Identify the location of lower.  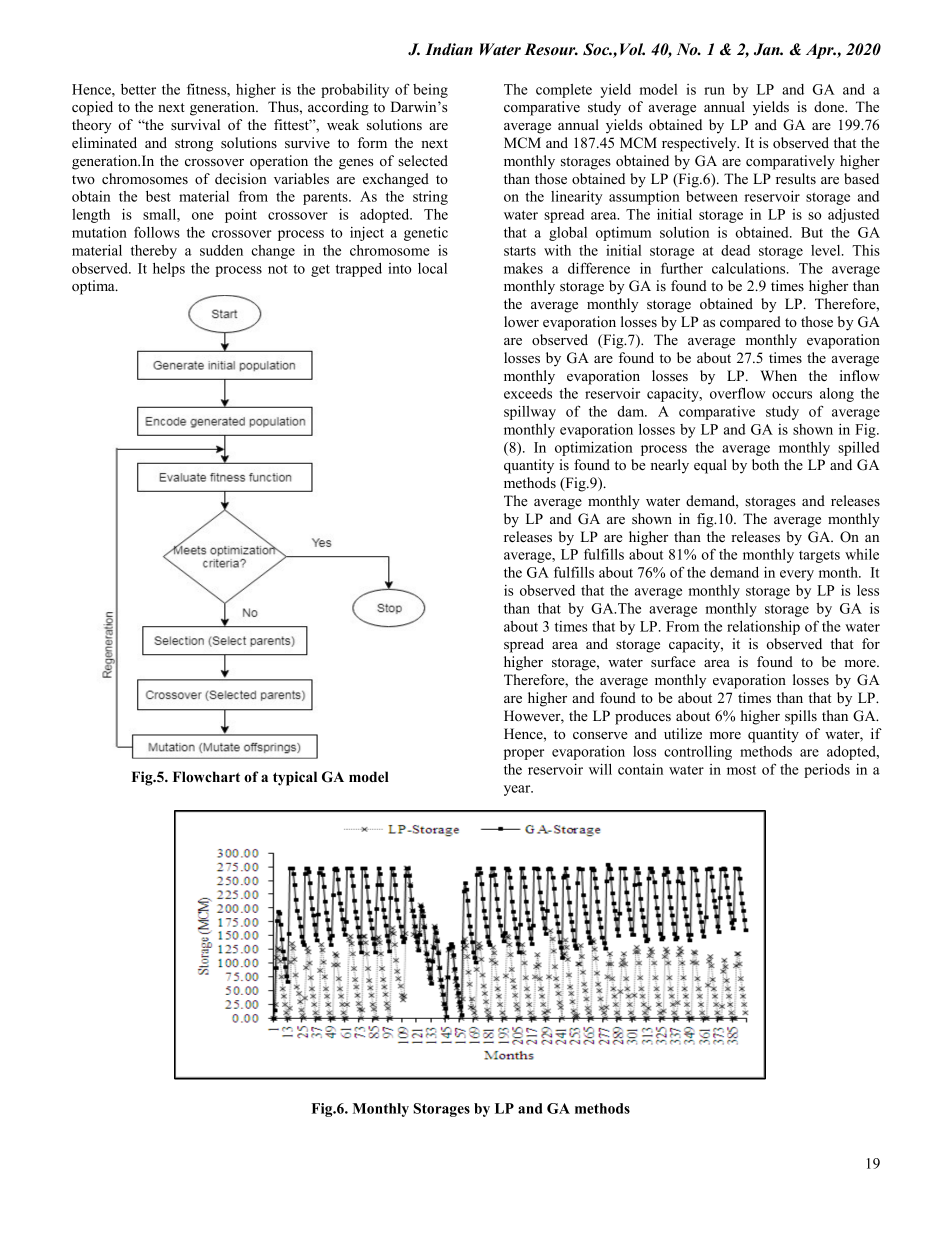
(521, 321).
